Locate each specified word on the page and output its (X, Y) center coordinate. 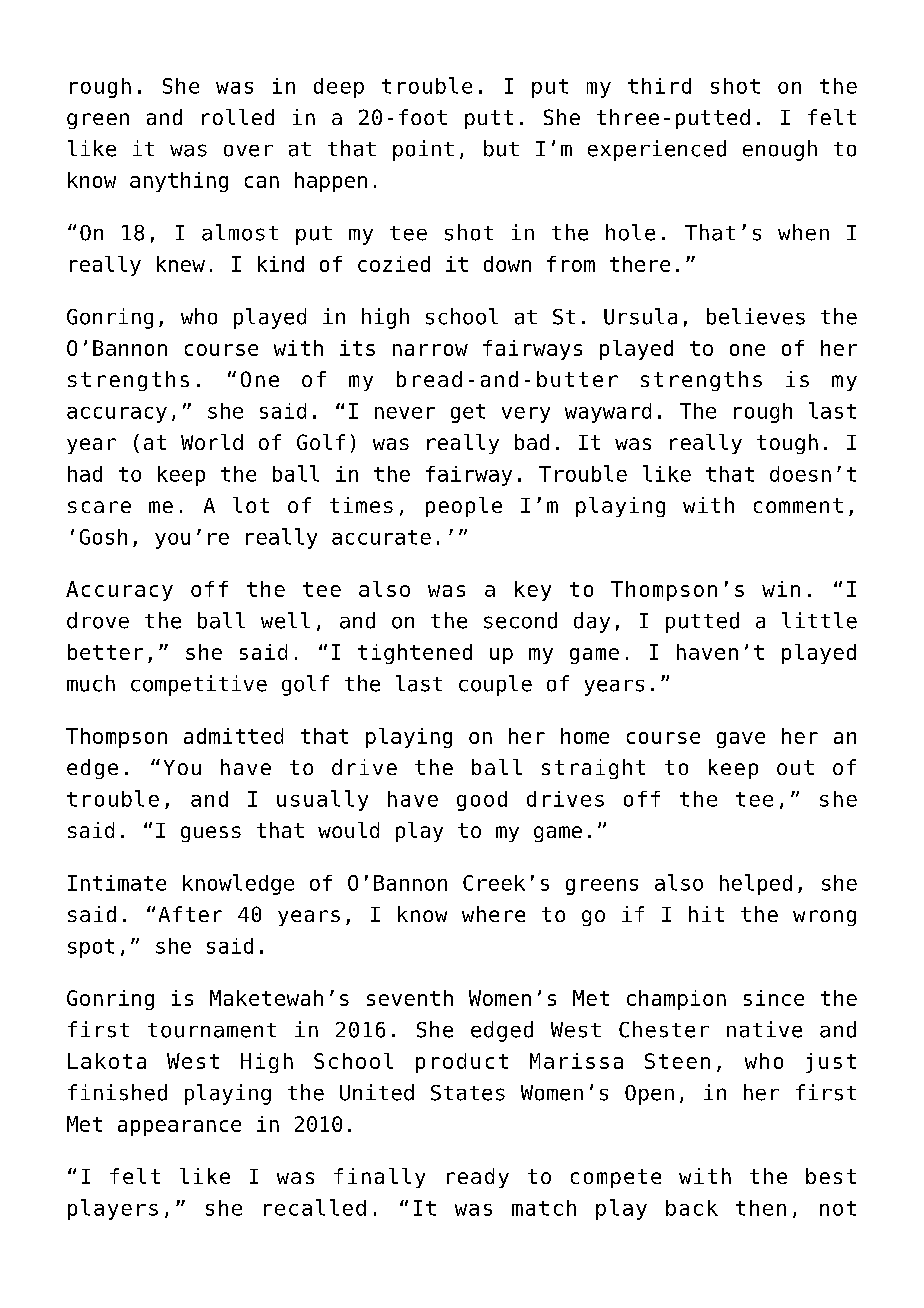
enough (780, 150)
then (761, 1208)
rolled (238, 117)
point (423, 150)
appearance (179, 1128)
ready (478, 1178)
